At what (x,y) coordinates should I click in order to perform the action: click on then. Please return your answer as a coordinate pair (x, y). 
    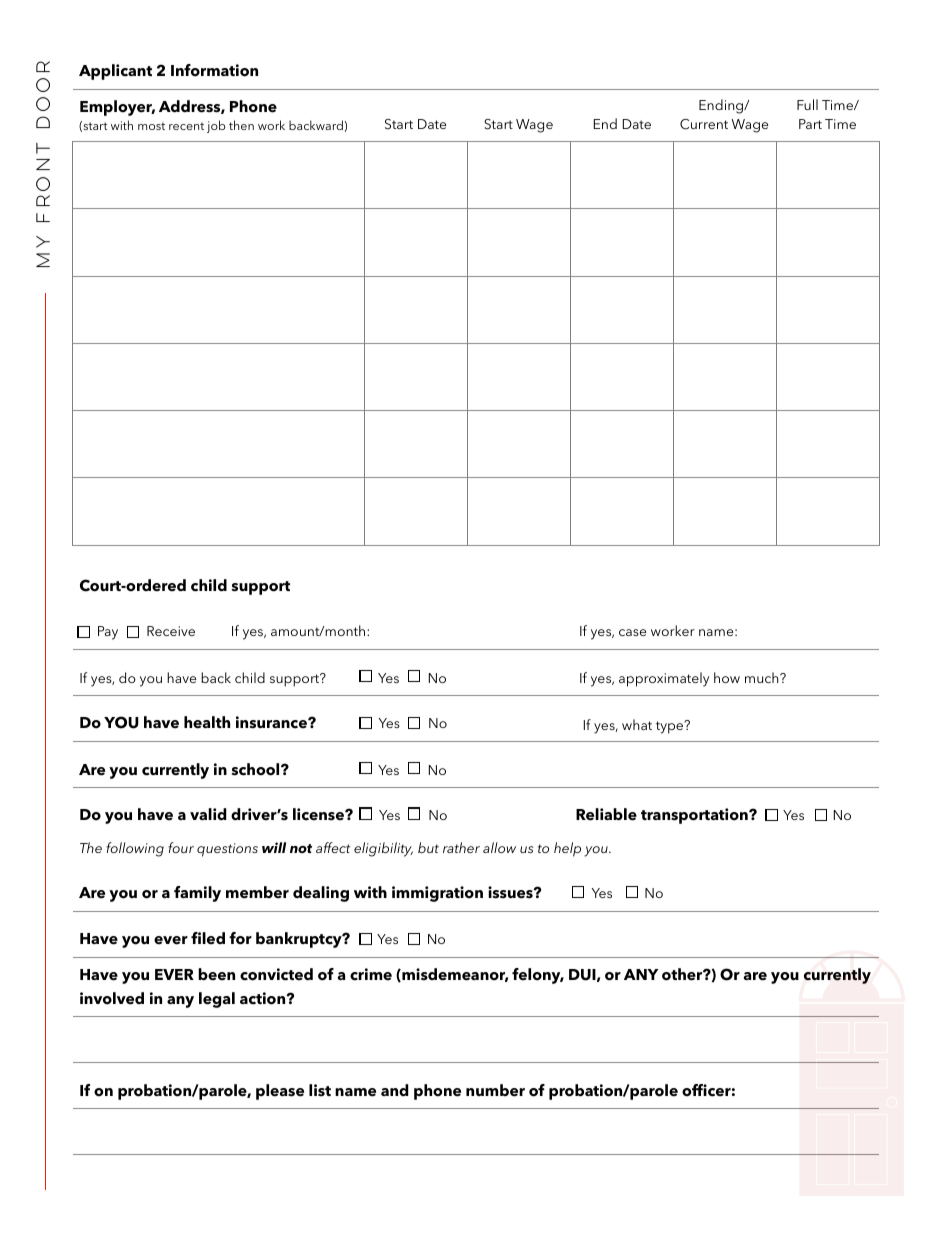
    Looking at the image, I should click on (241, 125).
